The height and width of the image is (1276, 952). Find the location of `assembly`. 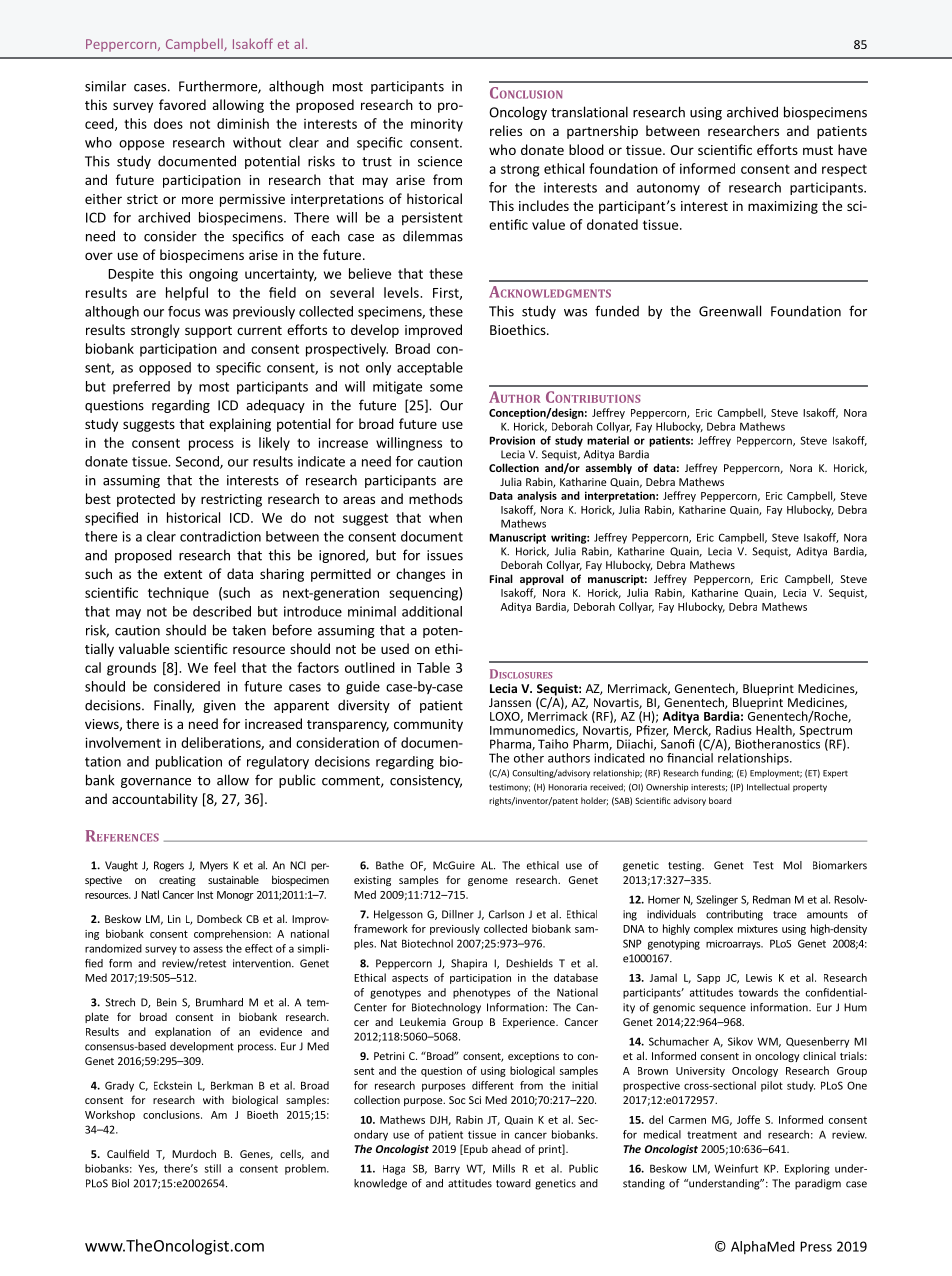

assembly is located at coordinates (608, 468).
